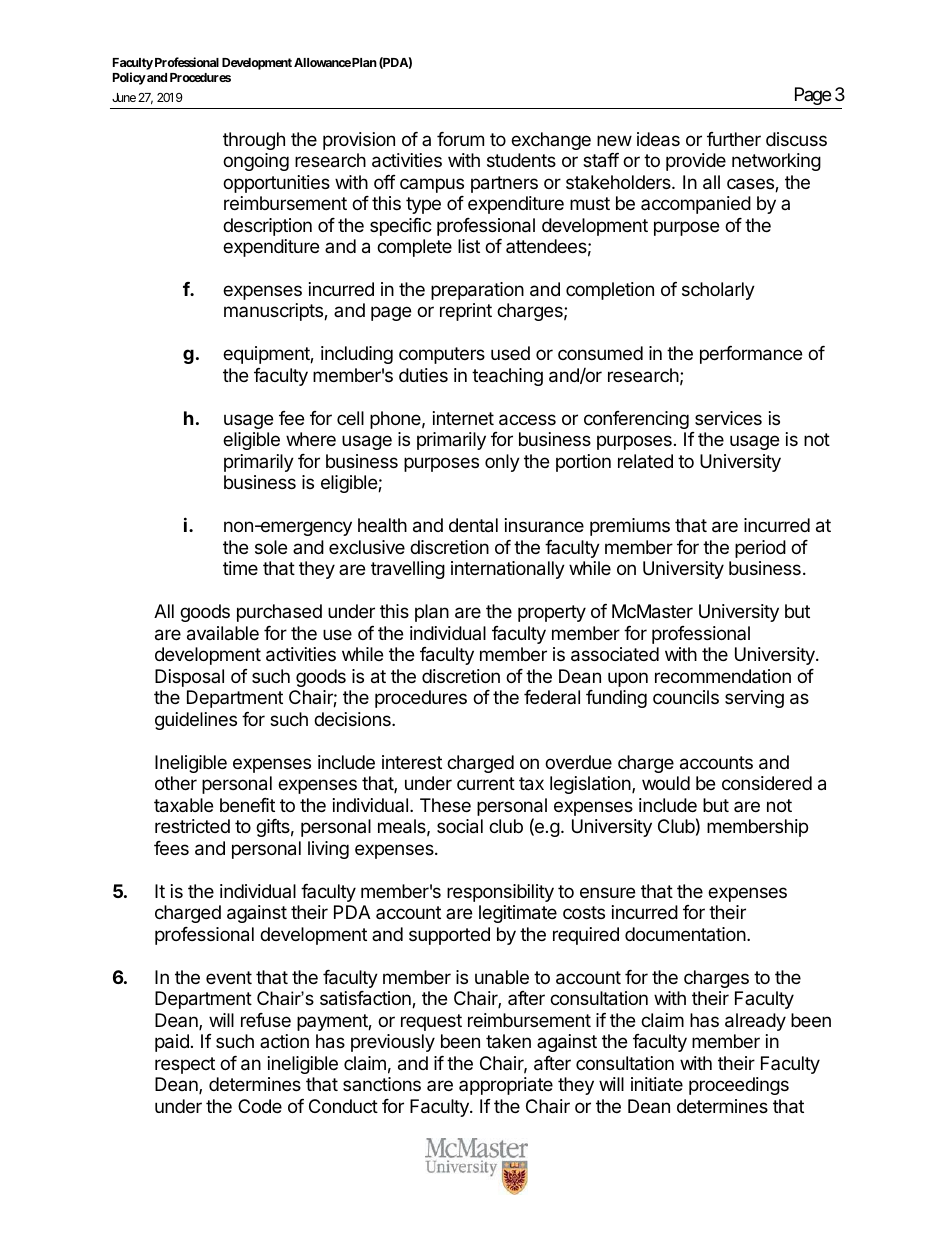 This document has height=1233, width=952. Describe the element at coordinates (760, 549) in the document. I see `period` at that location.
